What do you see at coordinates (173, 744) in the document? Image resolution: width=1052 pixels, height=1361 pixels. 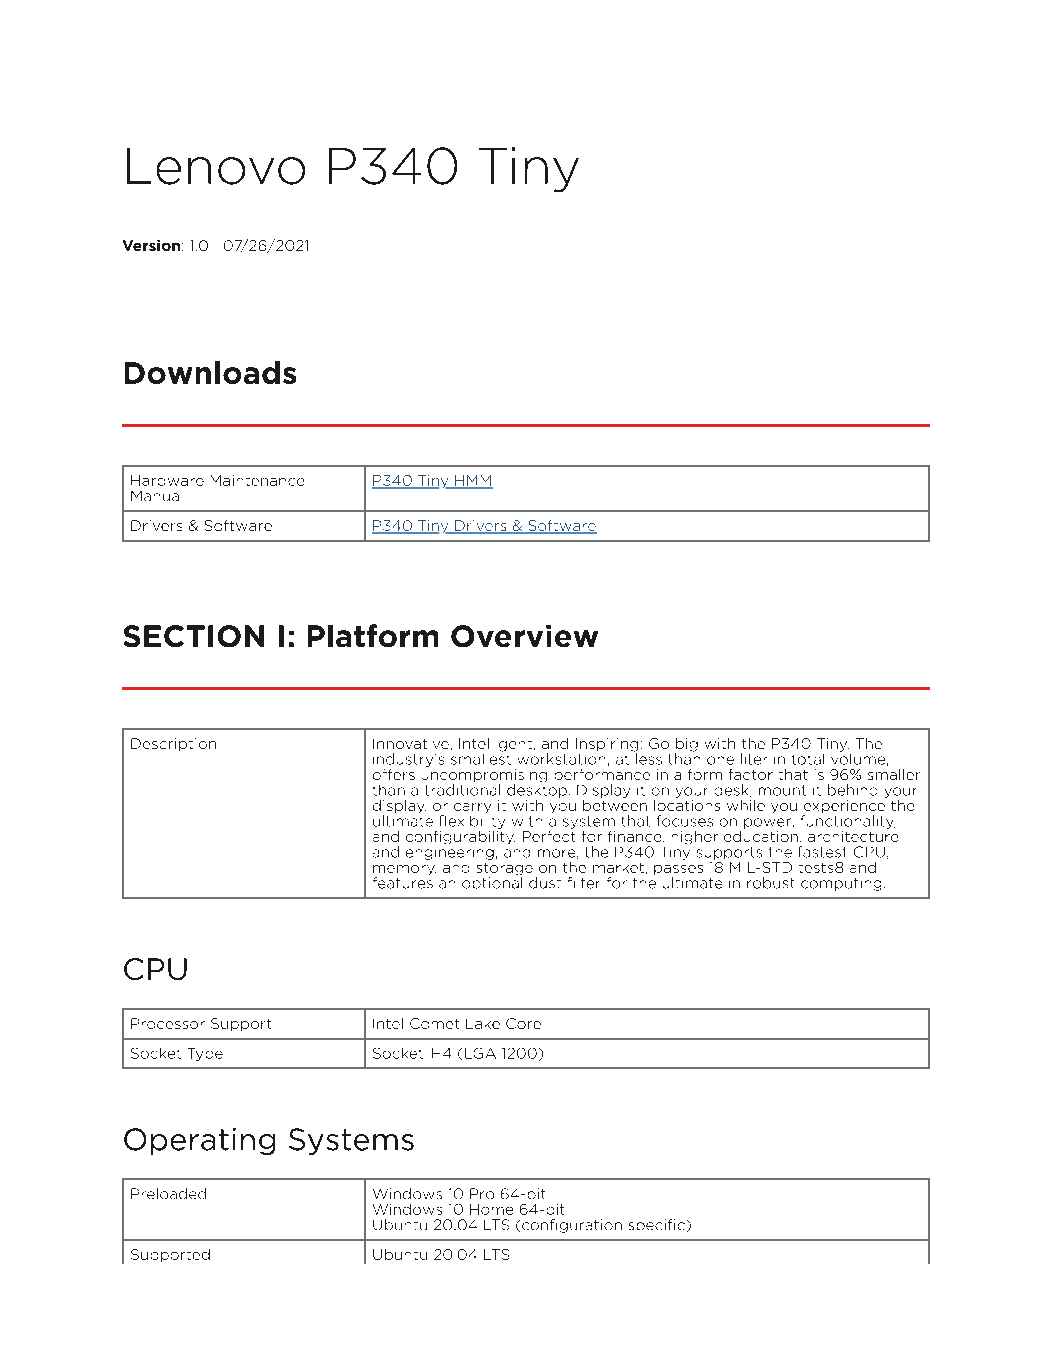 I see `Description` at bounding box center [173, 744].
